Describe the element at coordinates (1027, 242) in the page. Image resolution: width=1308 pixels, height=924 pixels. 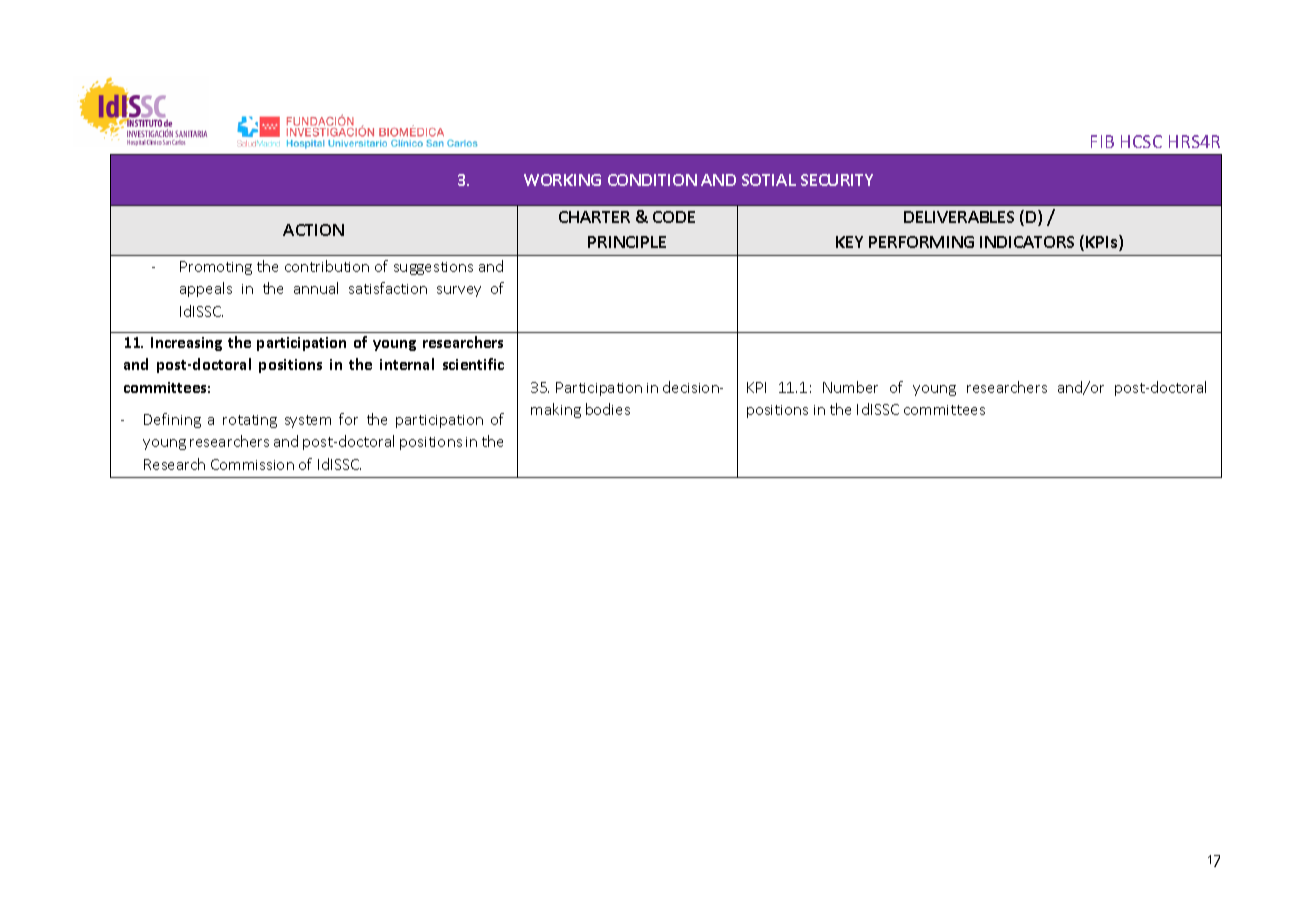
I see `INDICATORS` at that location.
